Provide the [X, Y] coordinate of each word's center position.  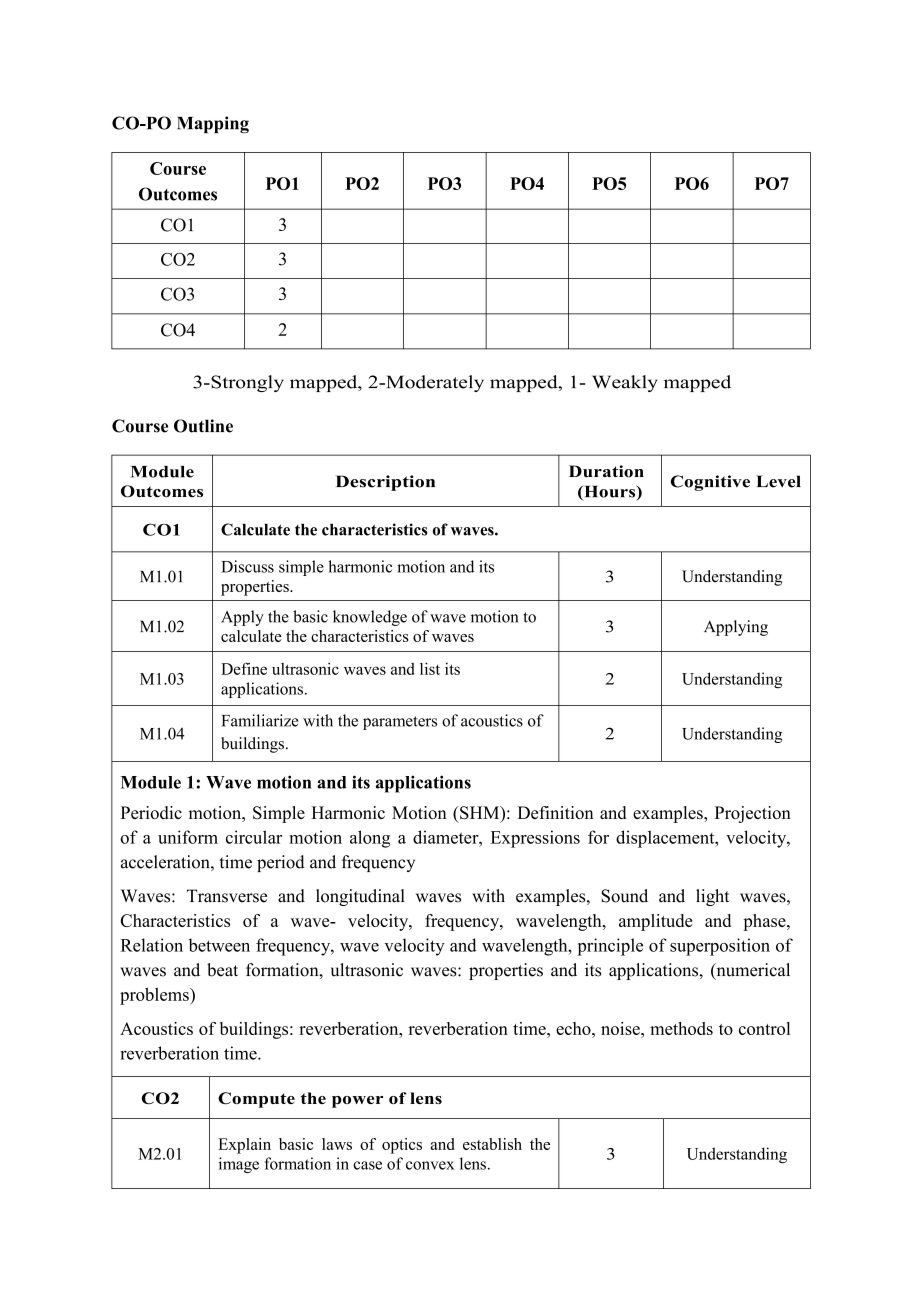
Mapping [213, 125]
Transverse [227, 896]
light [713, 897]
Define [244, 668]
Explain [244, 1146]
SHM [480, 814]
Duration [606, 471]
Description [385, 483]
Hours [610, 492]
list [430, 668]
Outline [203, 426]
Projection [753, 814]
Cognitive [710, 483]
